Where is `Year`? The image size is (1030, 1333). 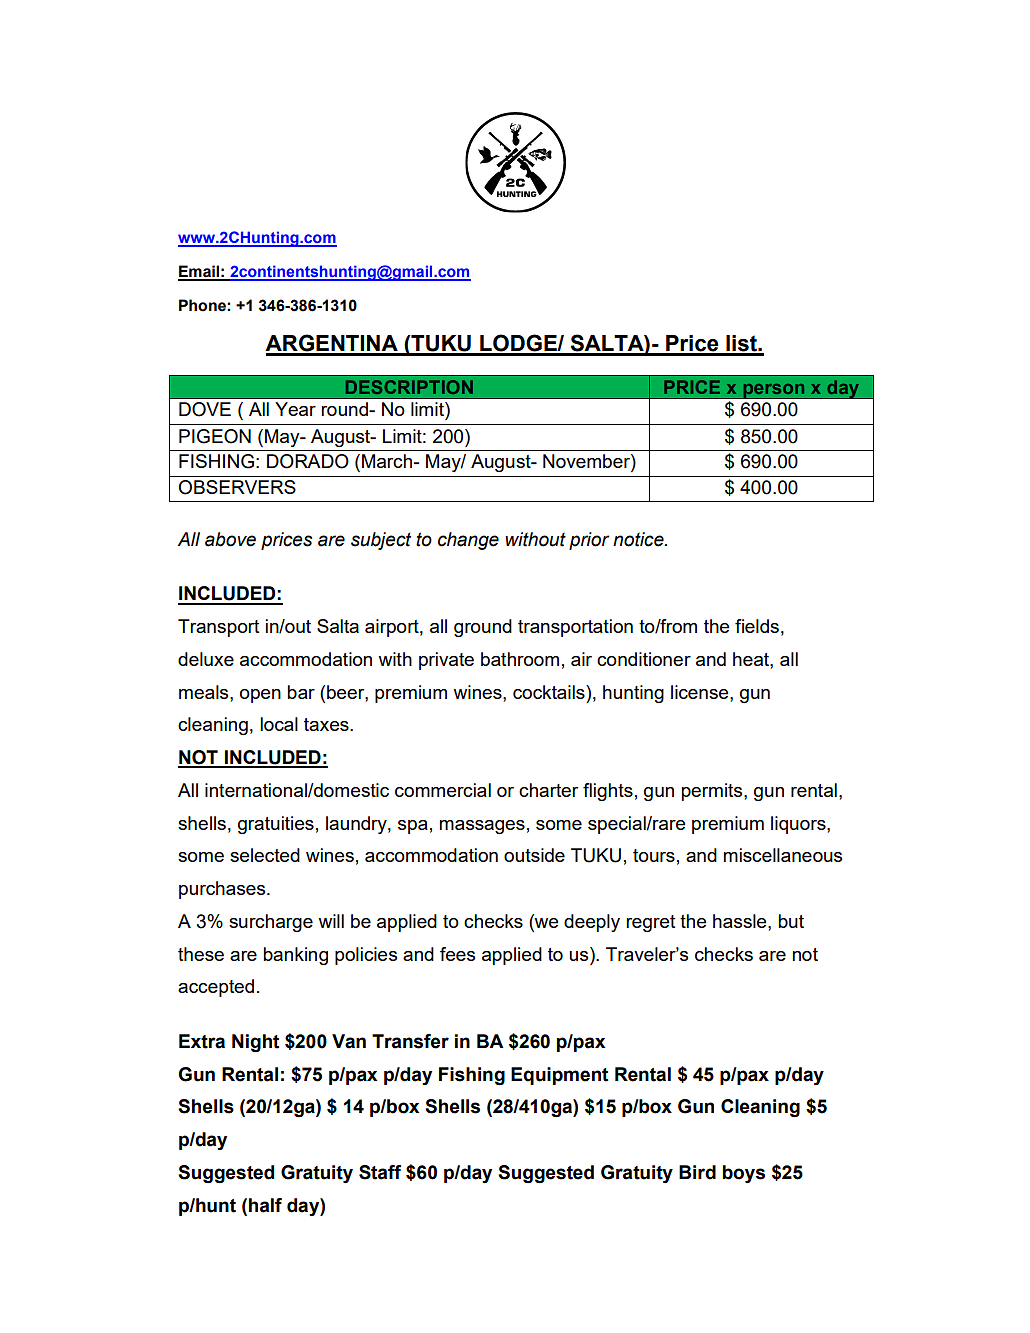 Year is located at coordinates (295, 409).
